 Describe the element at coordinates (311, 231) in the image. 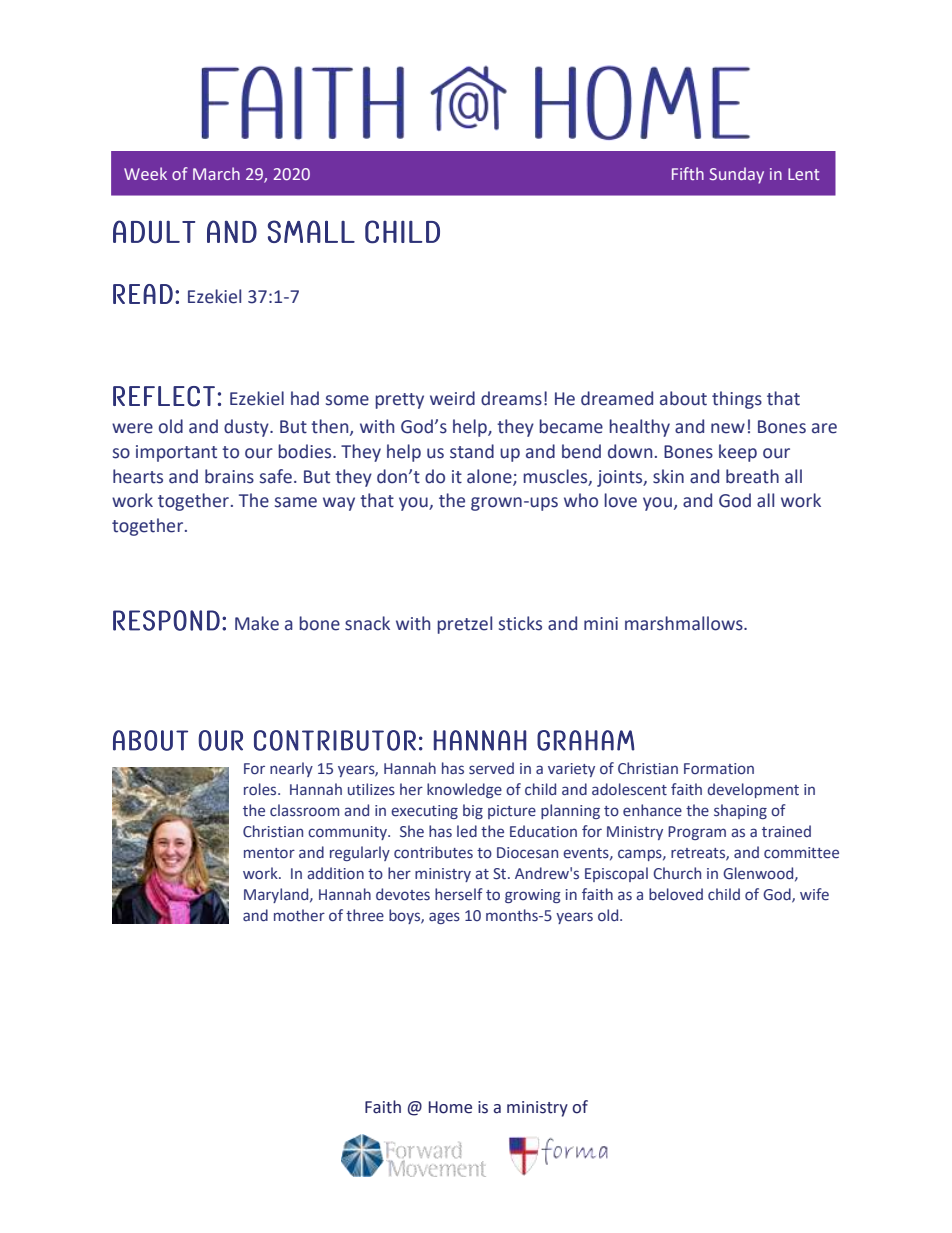

I see `Small` at that location.
